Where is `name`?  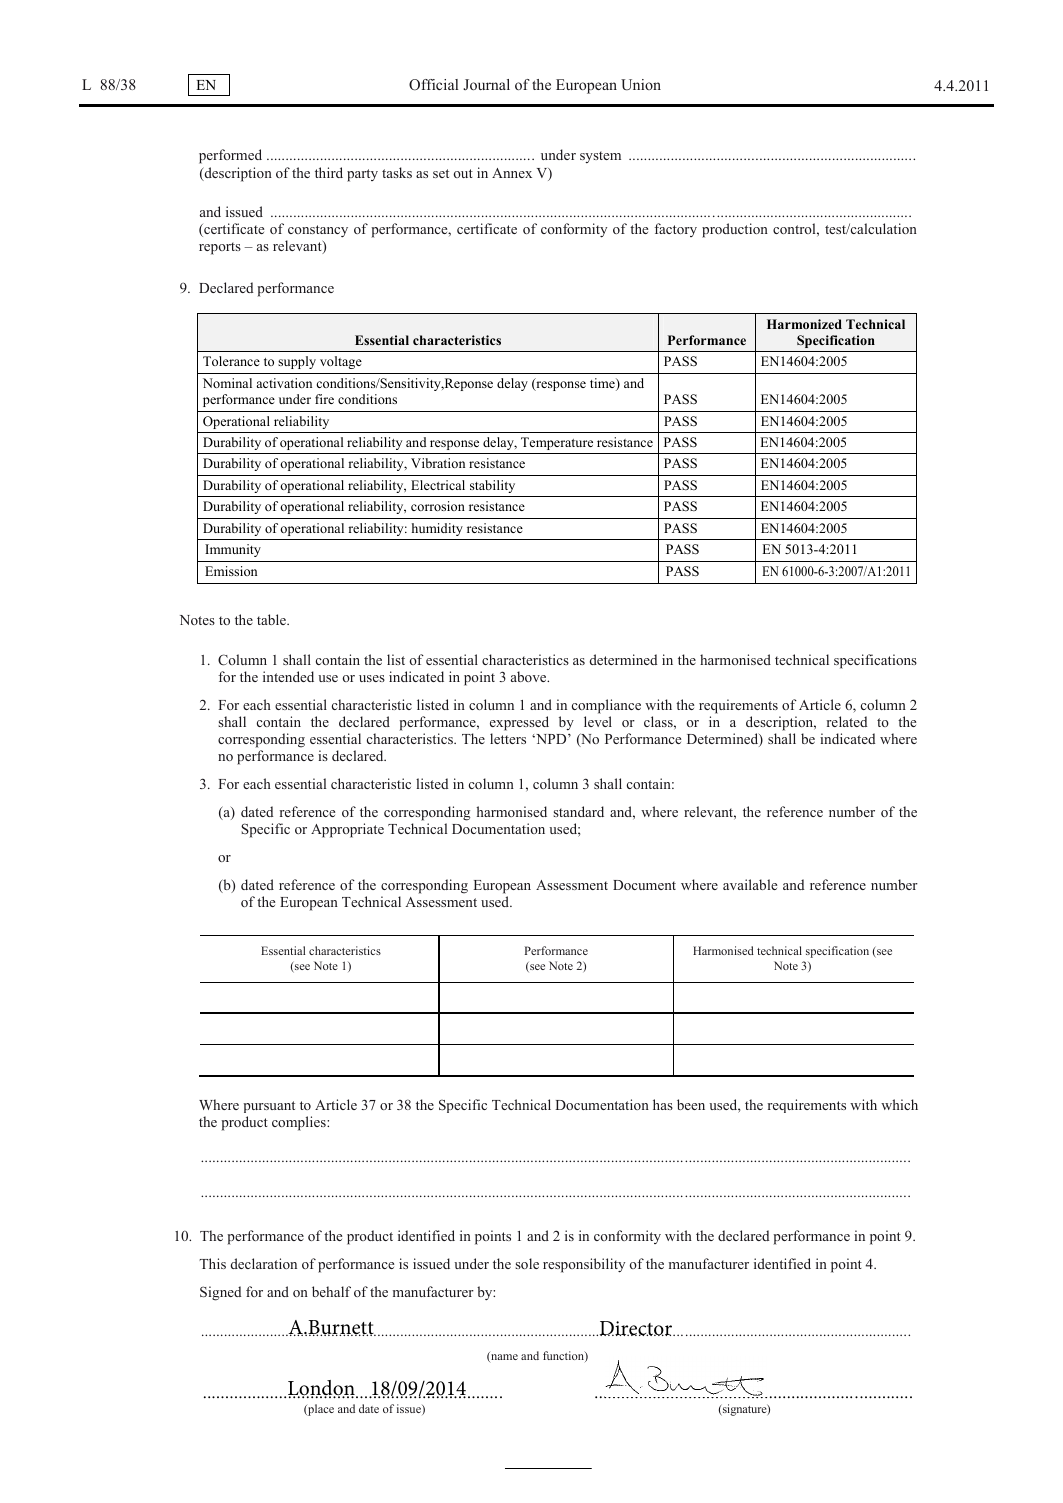 name is located at coordinates (503, 1358).
